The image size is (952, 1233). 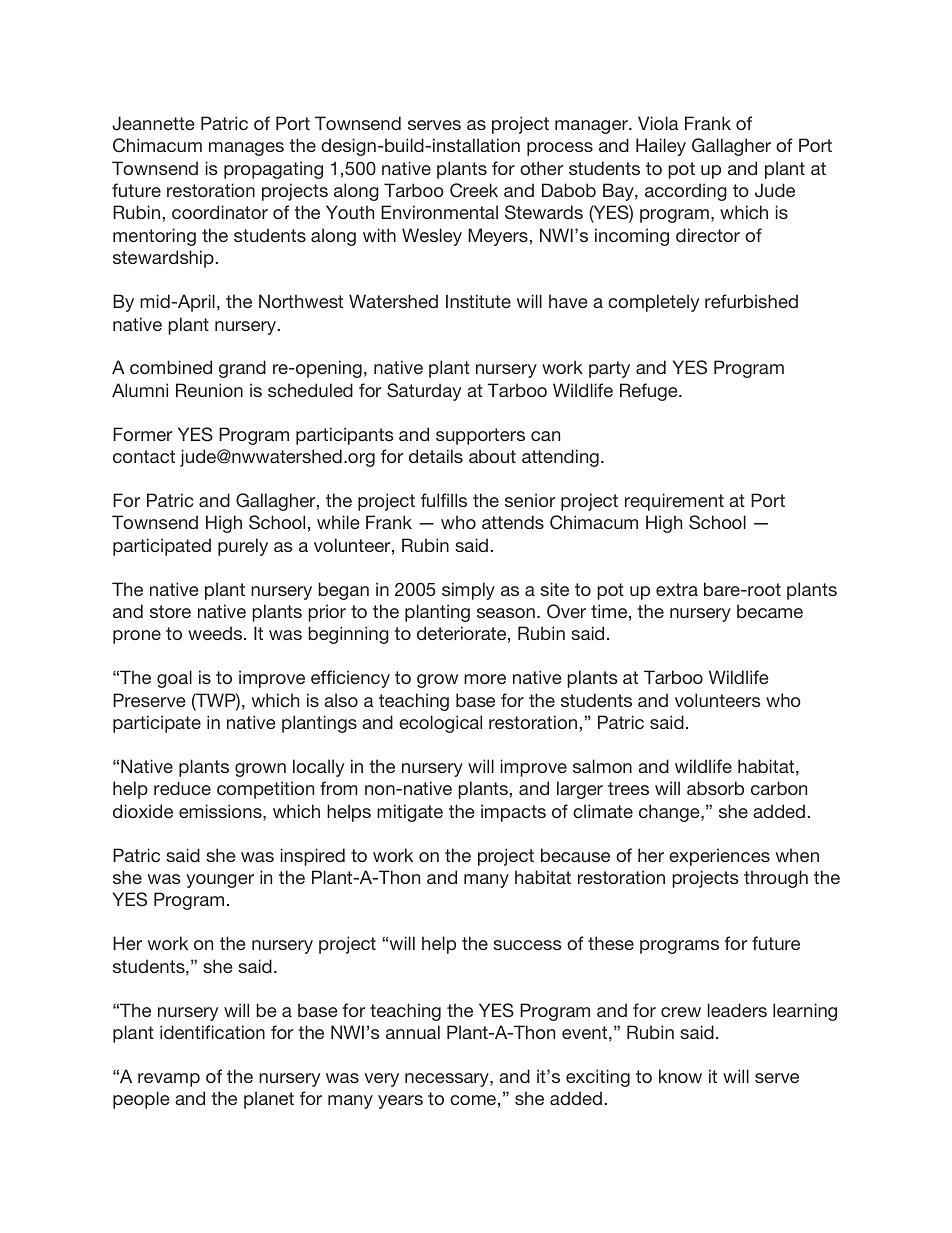 I want to click on about, so click(x=492, y=456).
